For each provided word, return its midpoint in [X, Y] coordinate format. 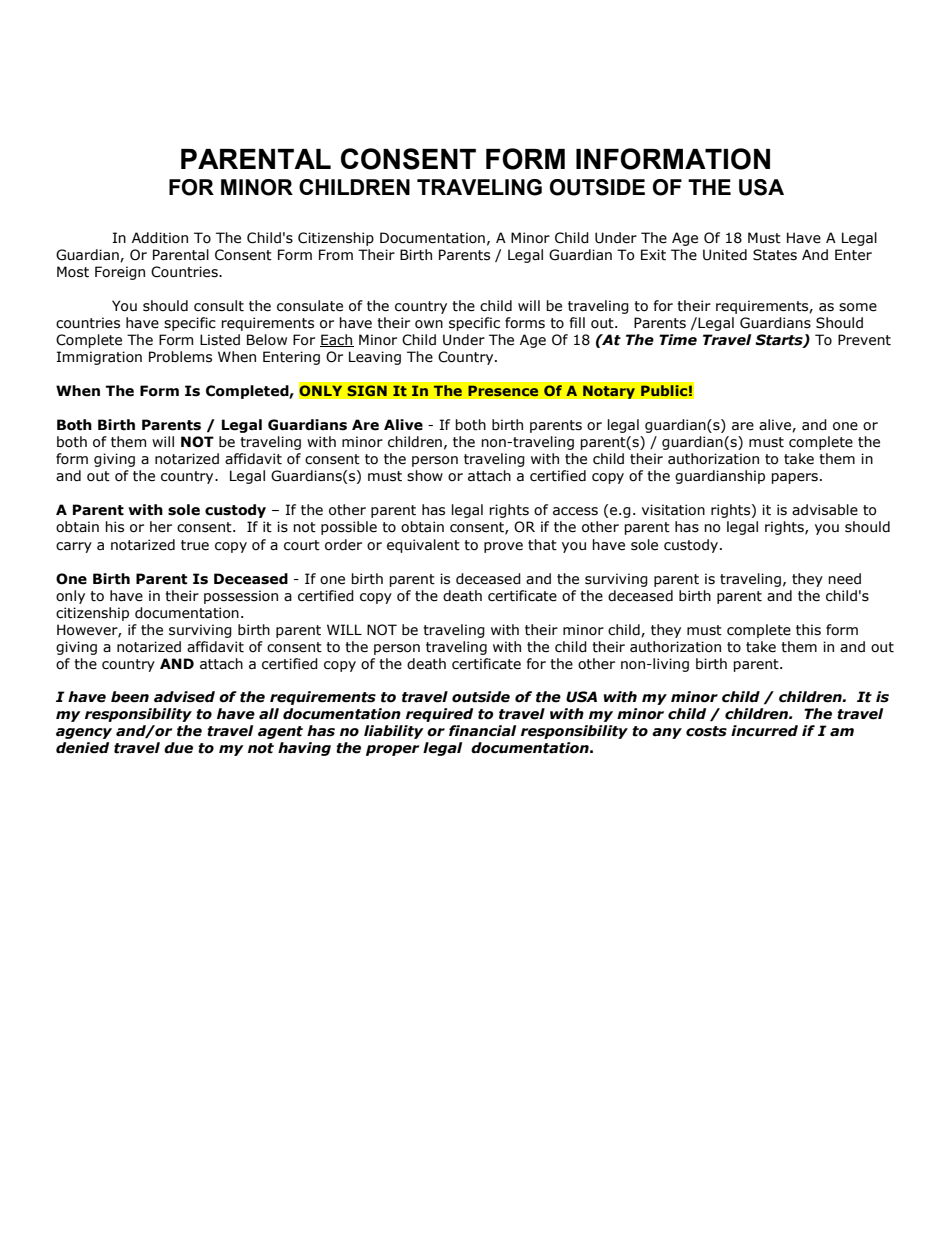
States [775, 255]
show [425, 476]
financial [482, 731]
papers [794, 478]
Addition [160, 238]
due [178, 748]
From [336, 255]
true [195, 545]
